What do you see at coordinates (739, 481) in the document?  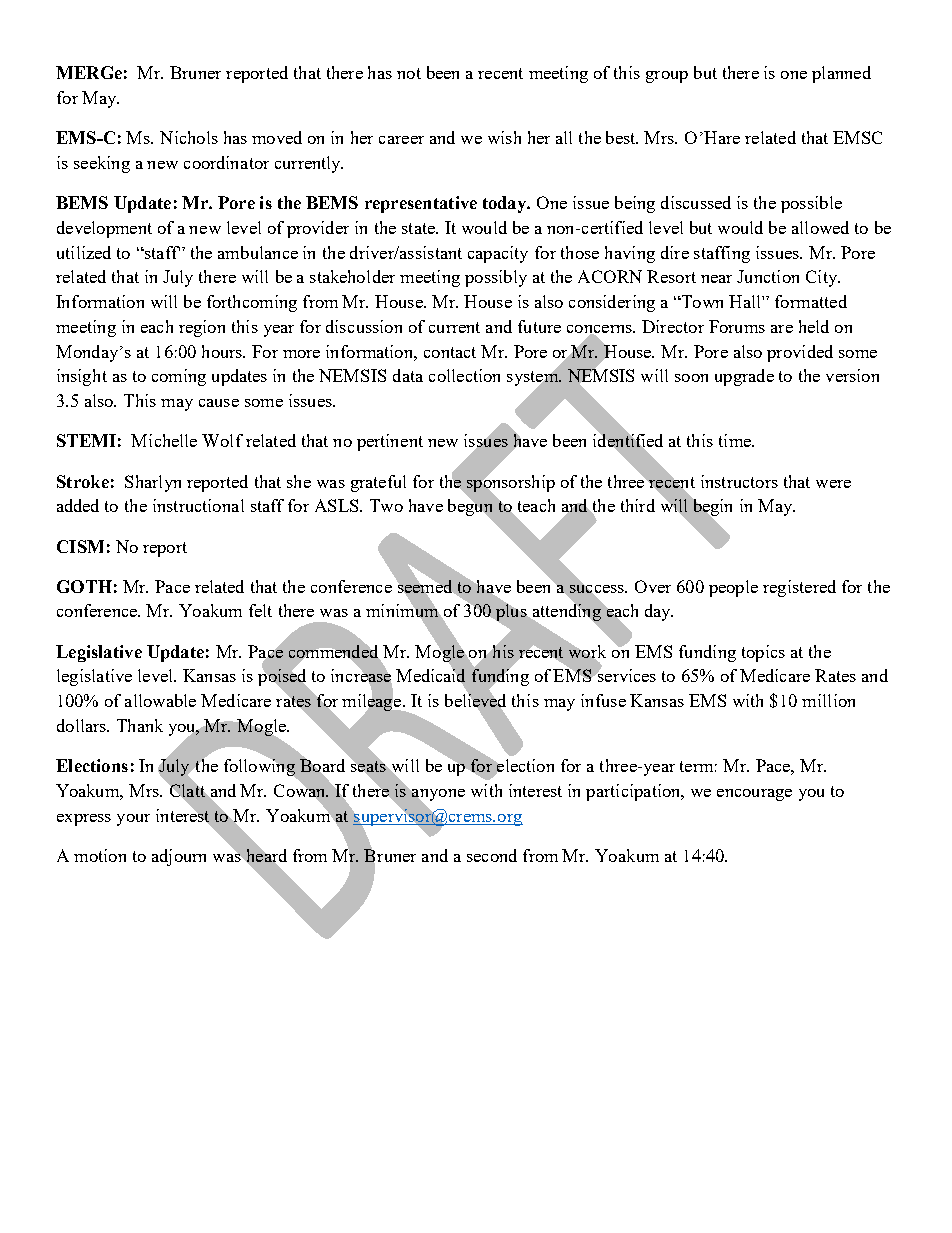 I see `instructors` at bounding box center [739, 481].
